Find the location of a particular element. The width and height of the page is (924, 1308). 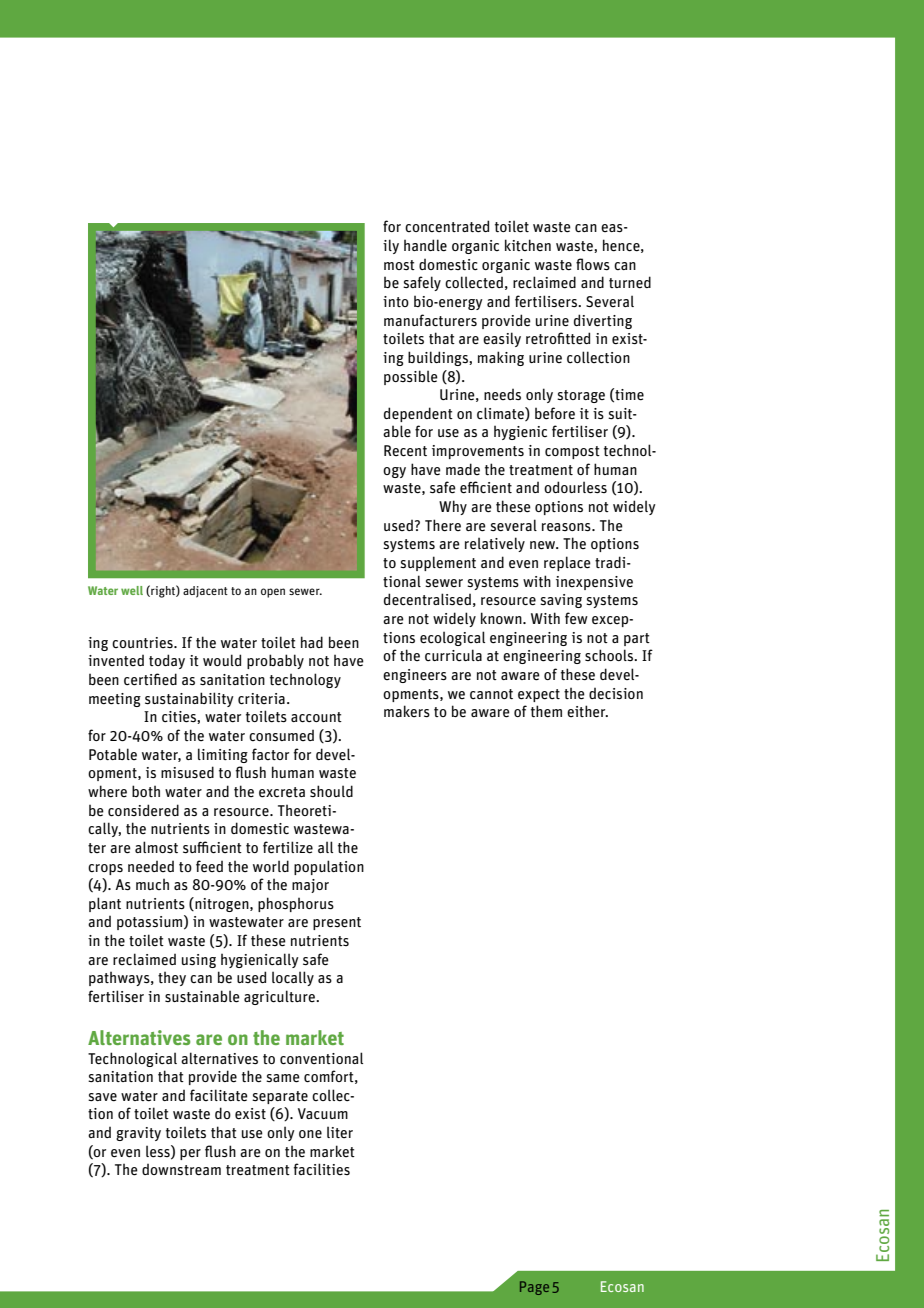

either is located at coordinates (587, 711).
